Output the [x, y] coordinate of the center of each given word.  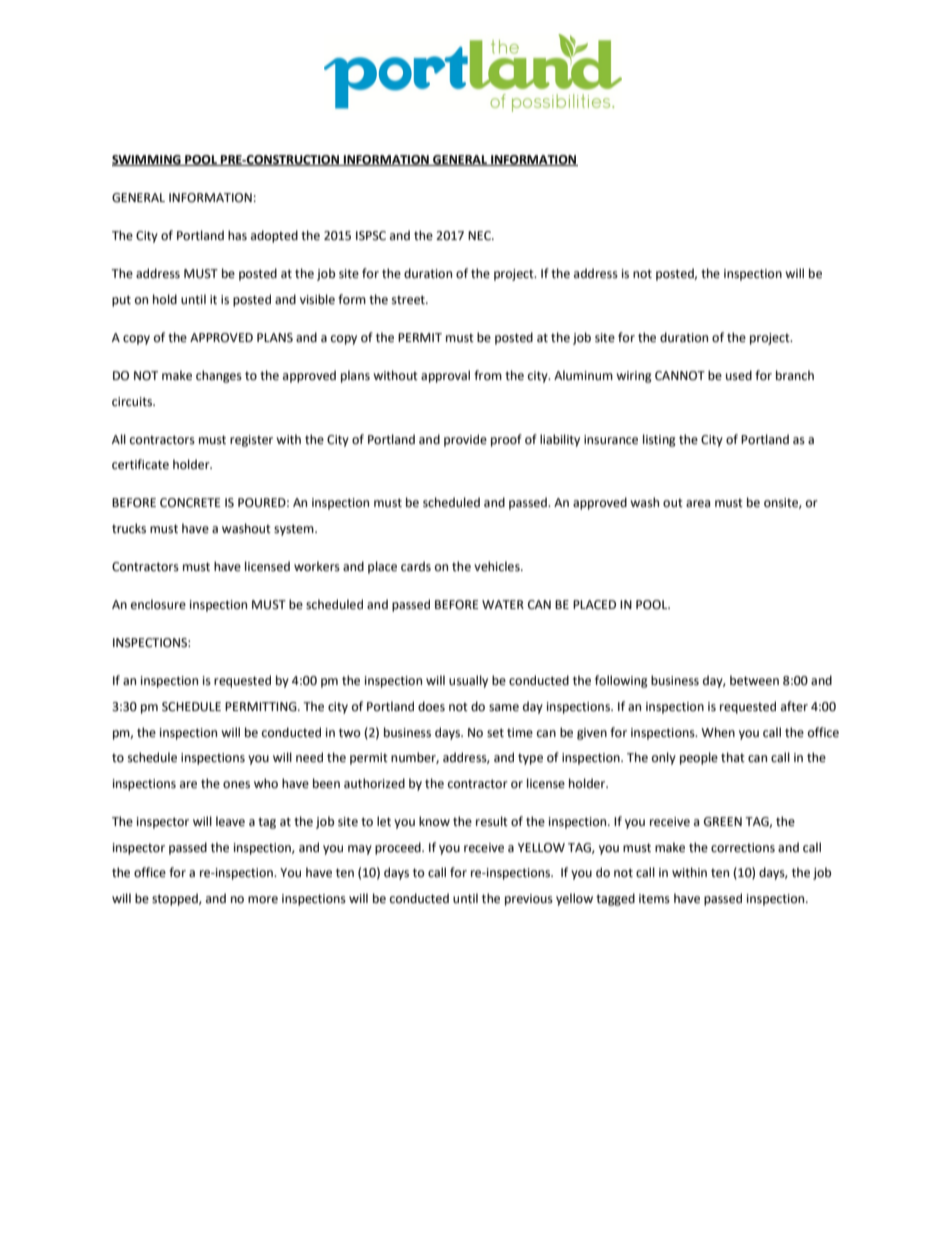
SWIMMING [147, 160]
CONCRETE [190, 503]
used [739, 375]
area [698, 504]
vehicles [498, 566]
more [263, 900]
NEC [480, 236]
